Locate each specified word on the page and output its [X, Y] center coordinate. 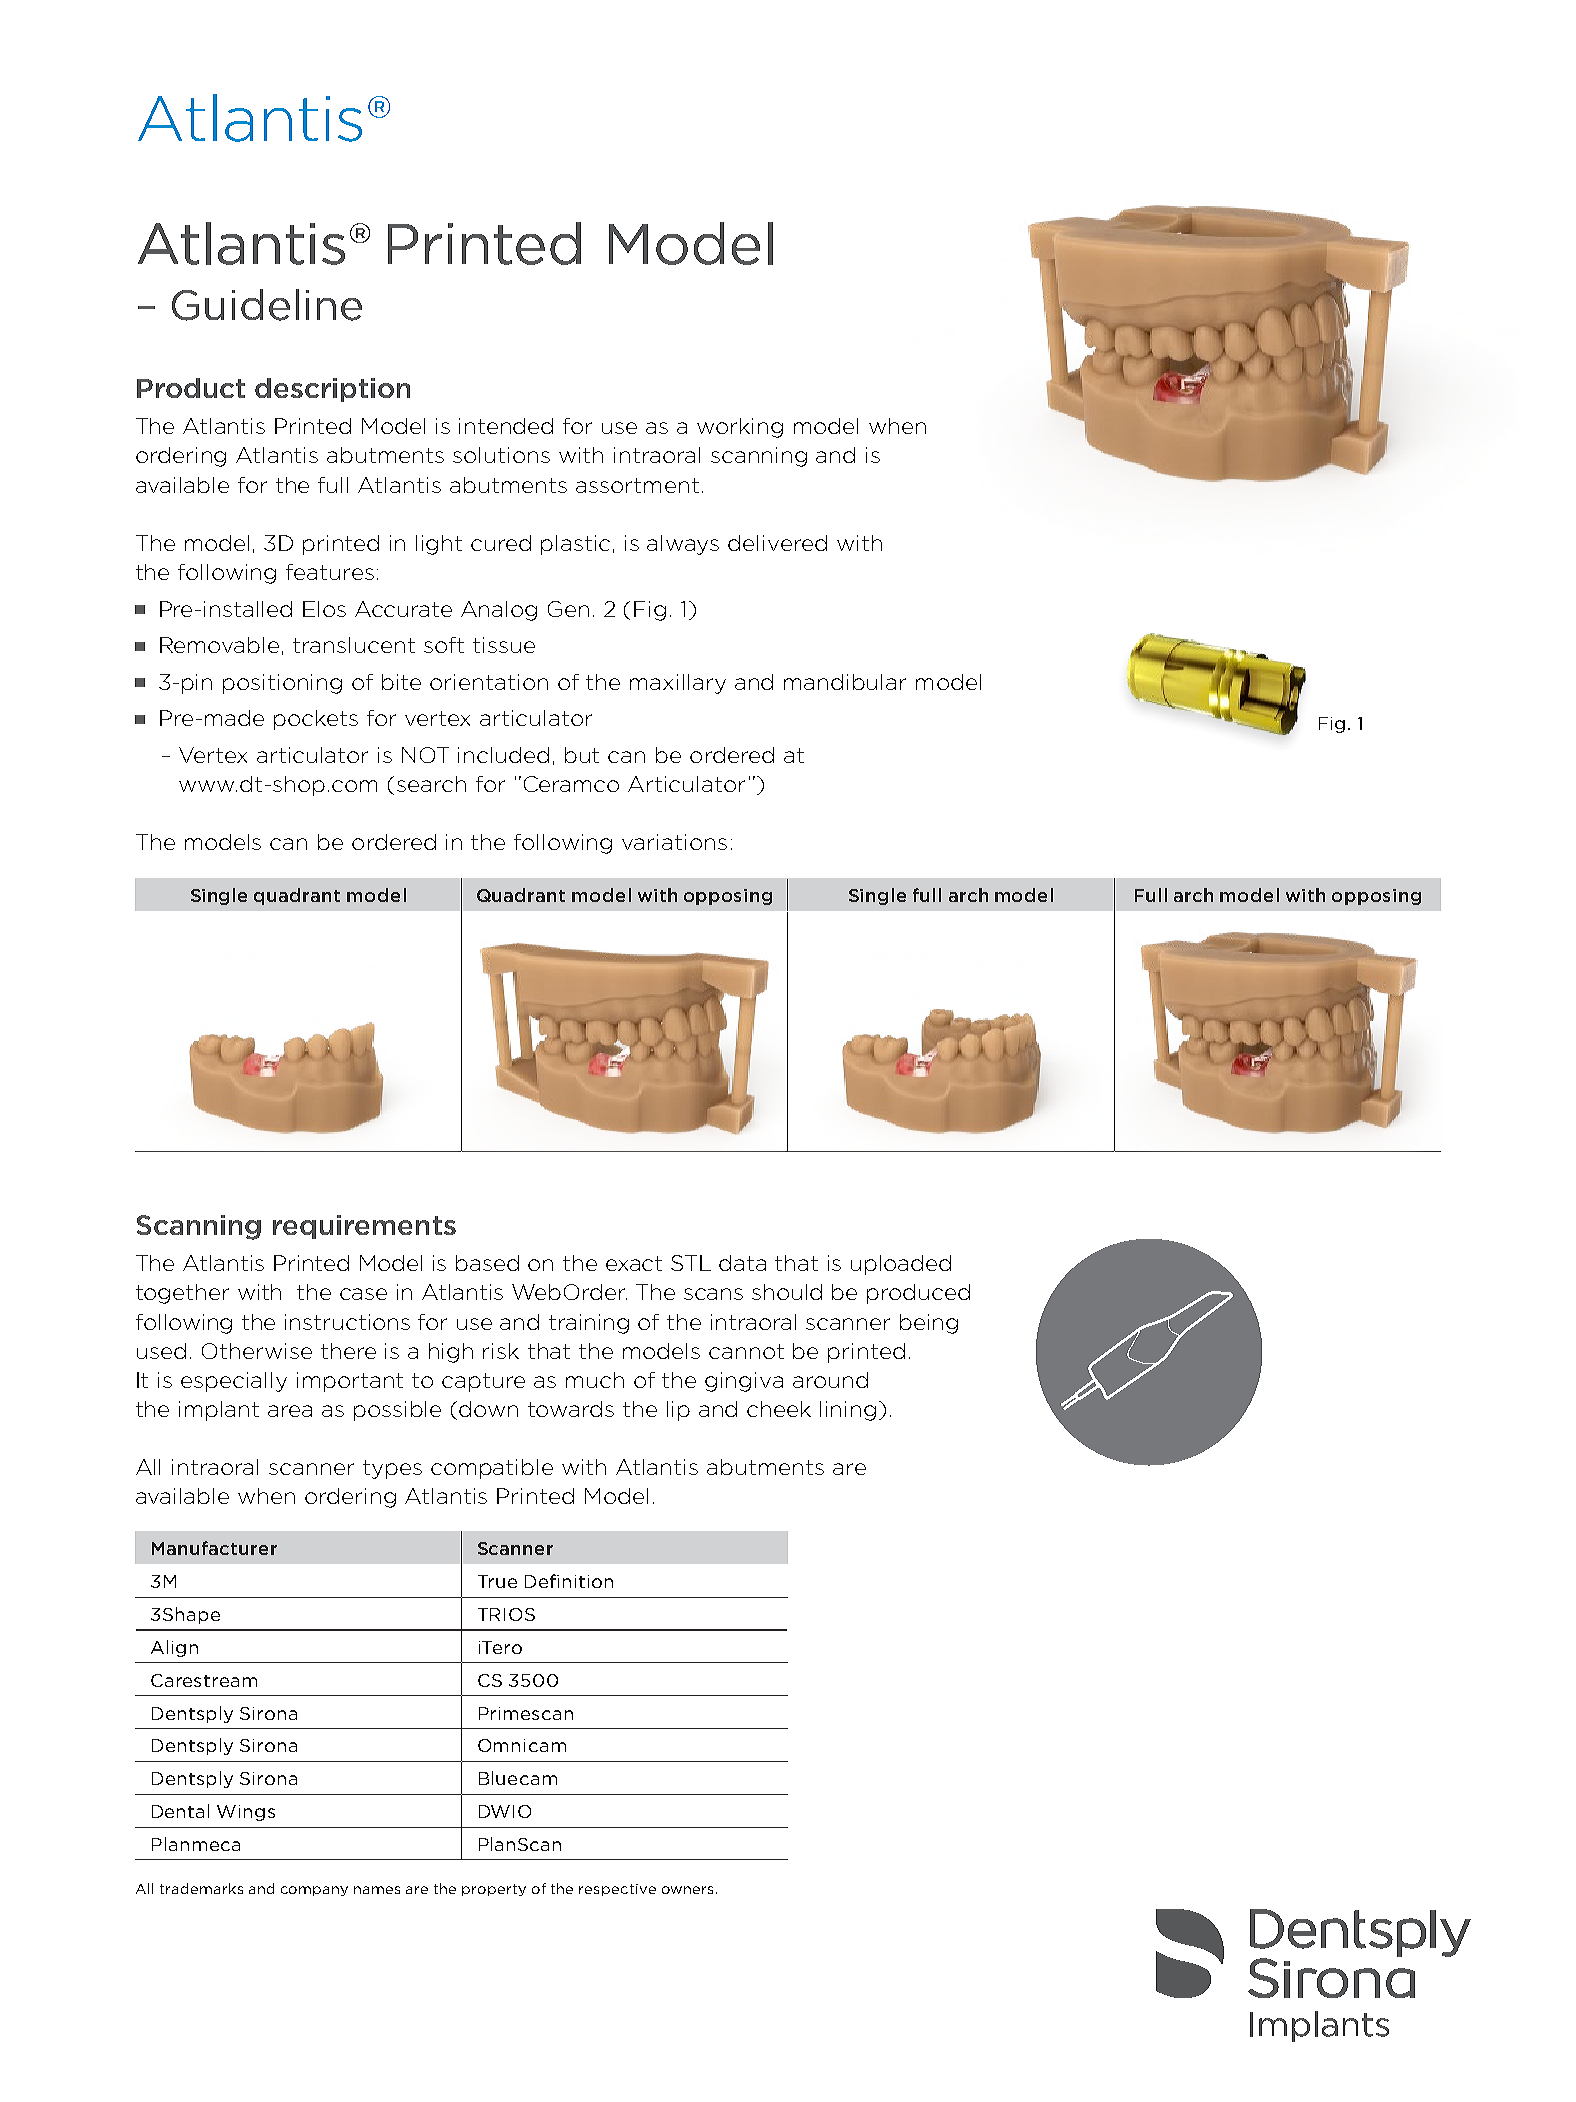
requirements [364, 1227]
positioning [282, 684]
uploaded [901, 1265]
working [740, 428]
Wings [246, 1813]
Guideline [267, 305]
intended [506, 426]
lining [848, 1411]
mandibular [845, 682]
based [487, 1263]
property [494, 1890]
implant [219, 1411]
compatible [492, 1469]
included [503, 755]
